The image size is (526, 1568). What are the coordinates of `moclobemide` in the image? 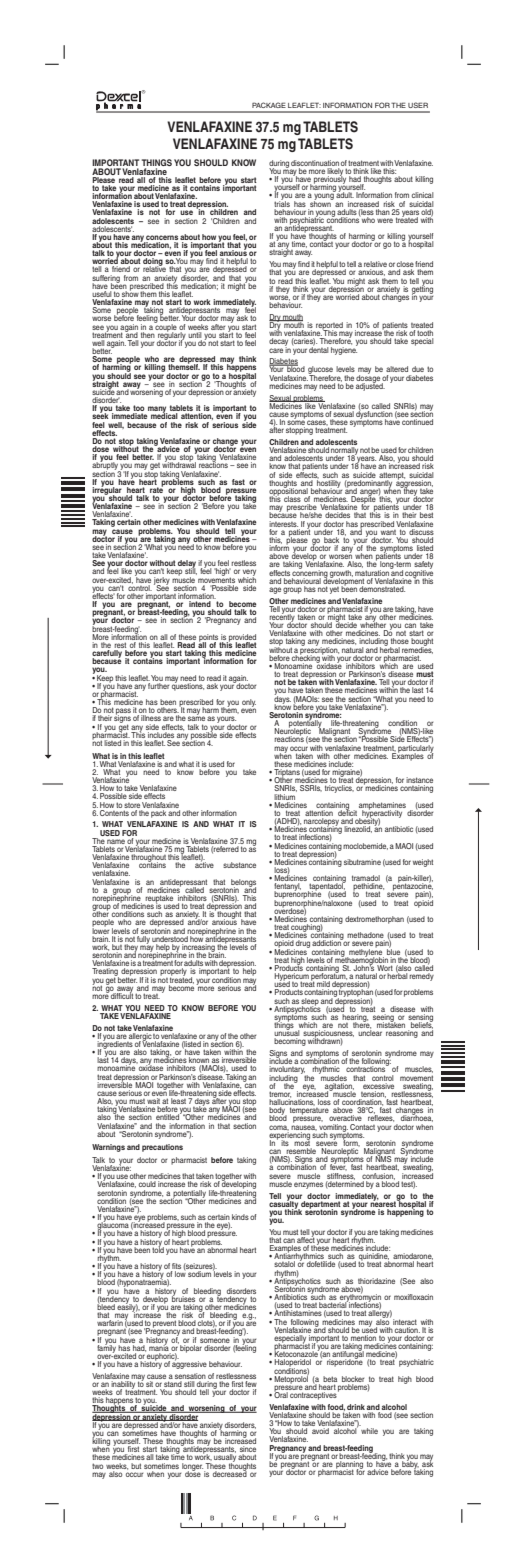 It's located at (365, 846).
